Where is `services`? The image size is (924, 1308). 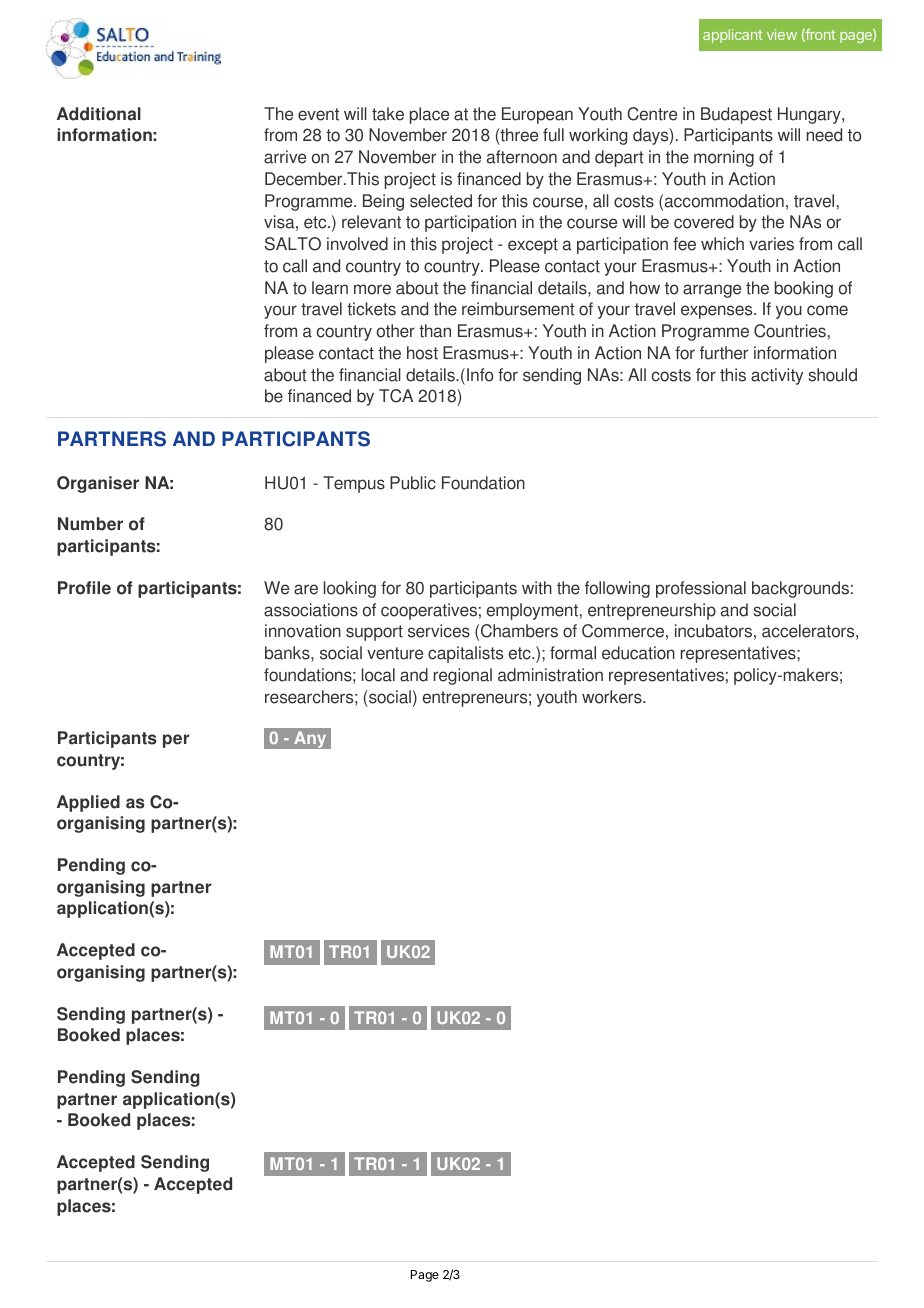
services is located at coordinates (439, 631).
